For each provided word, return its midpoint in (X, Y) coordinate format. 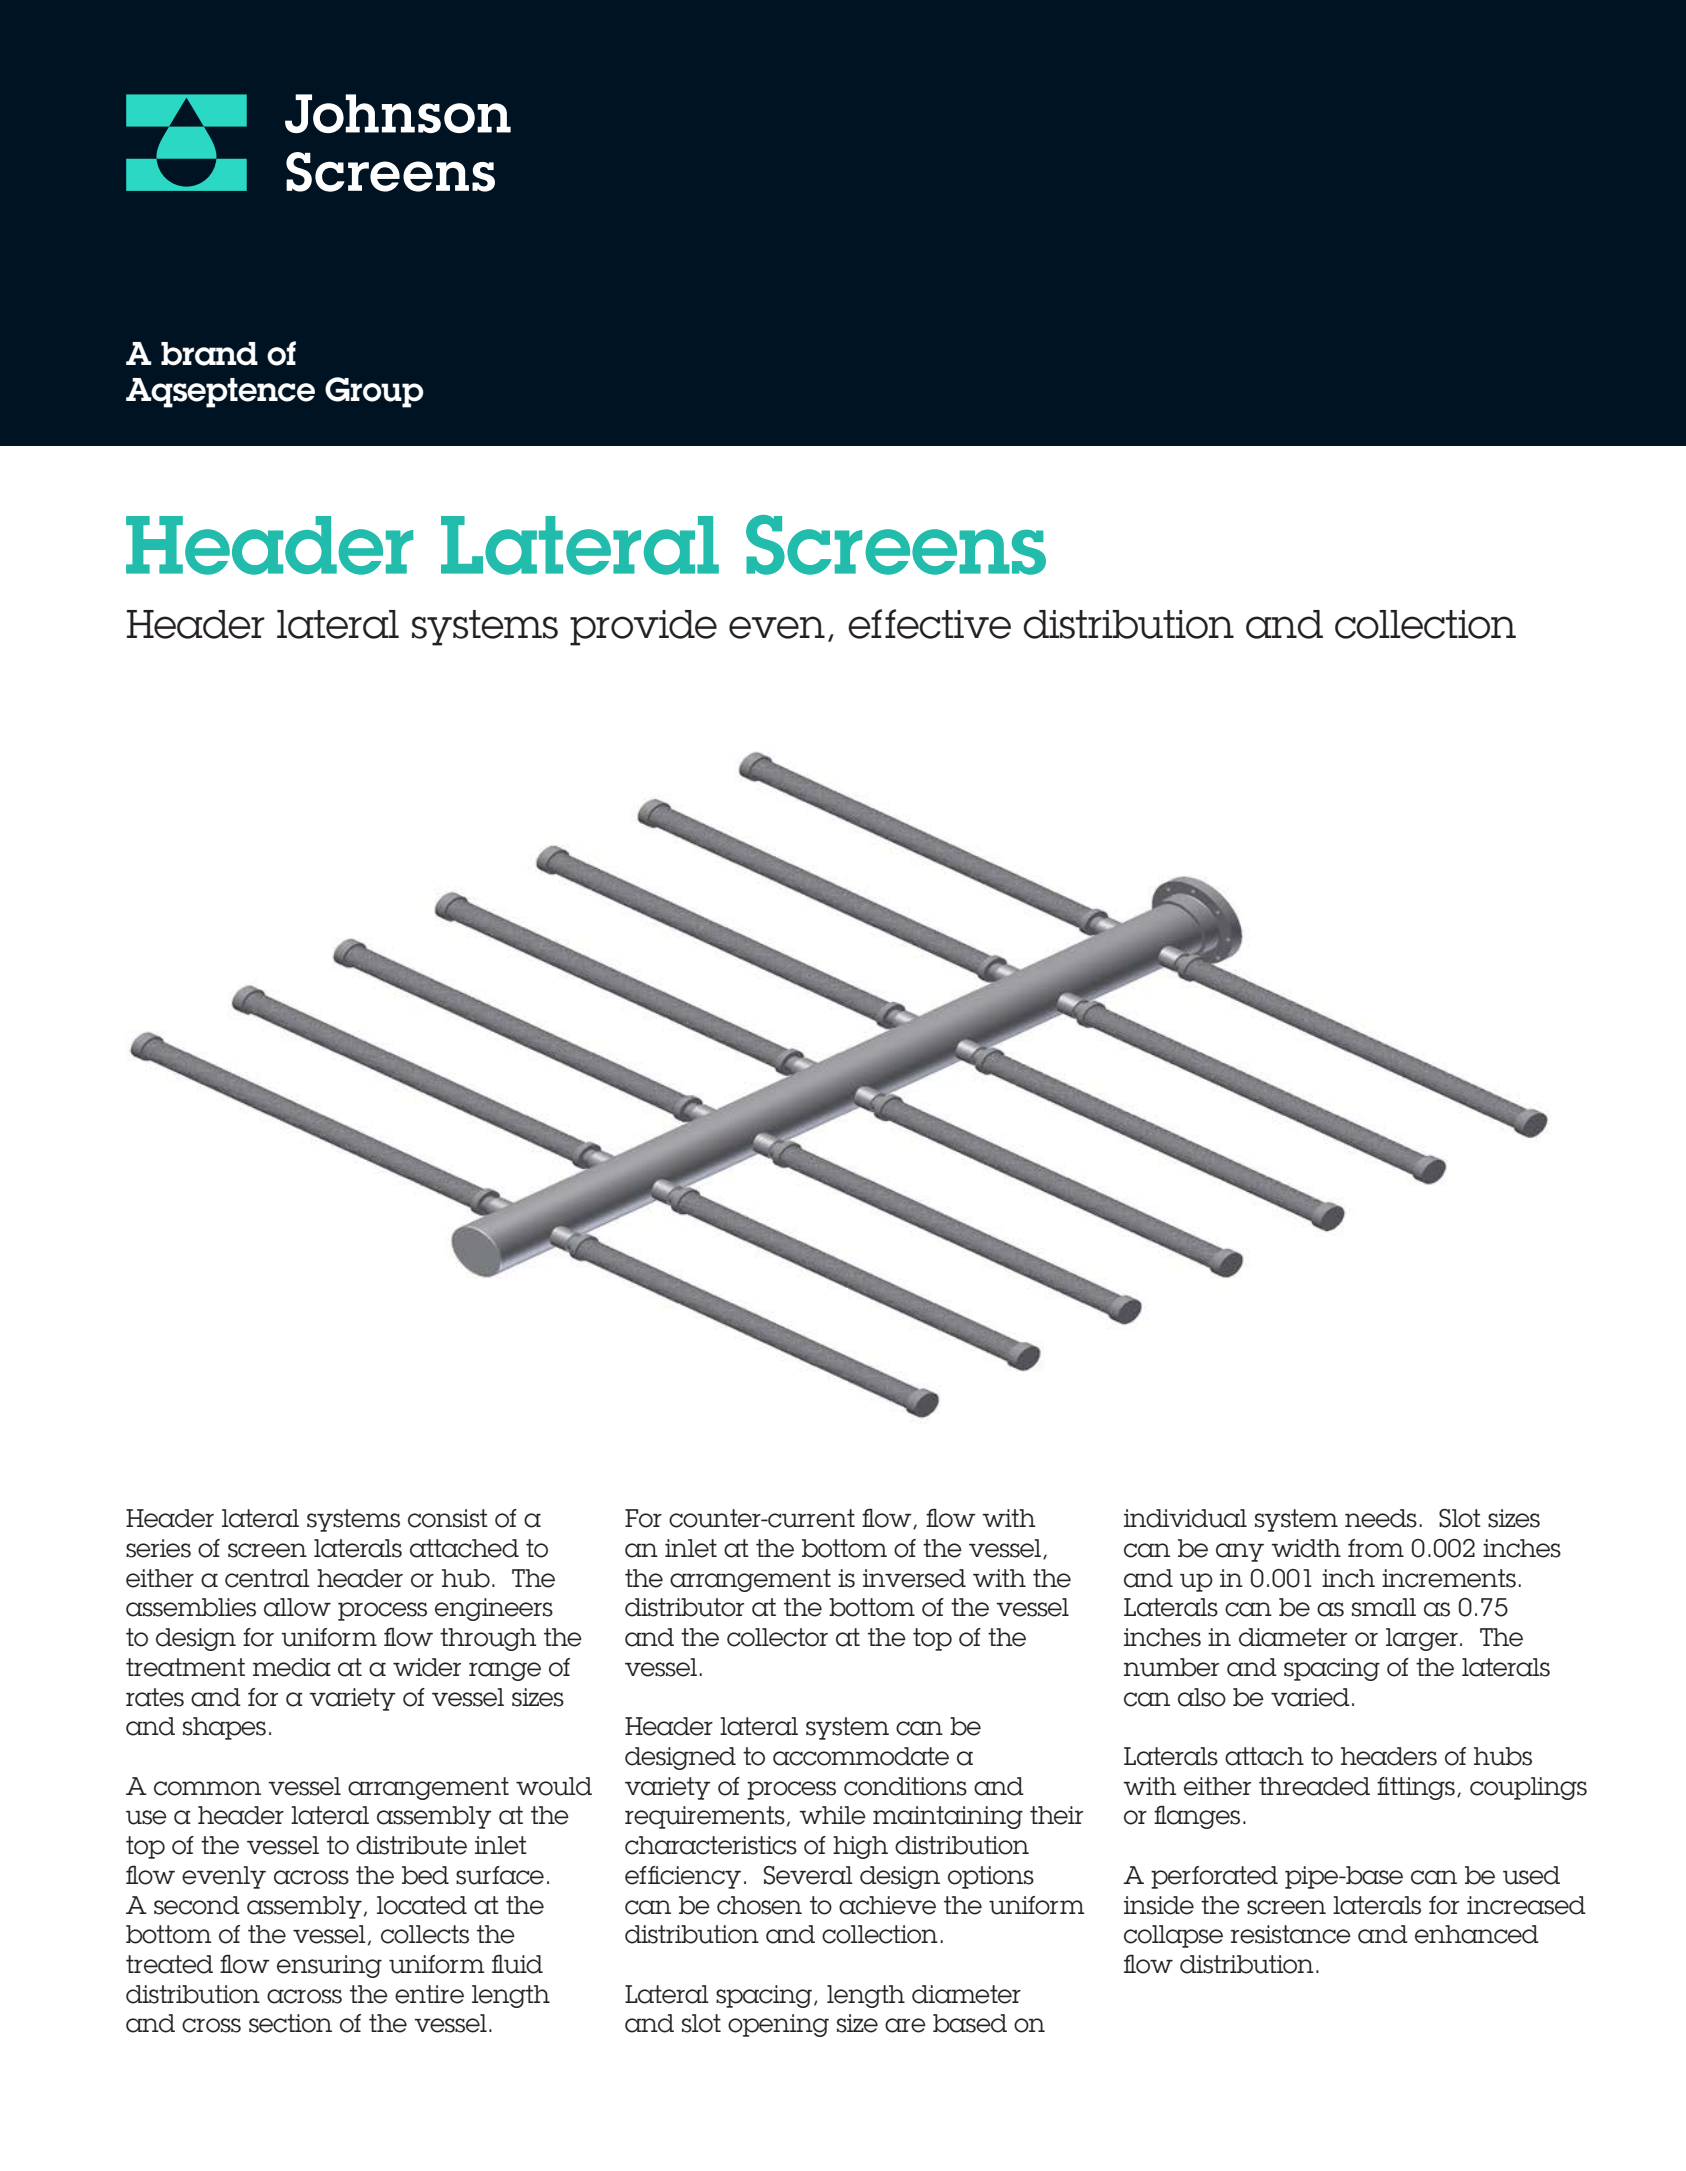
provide (643, 628)
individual (1185, 1518)
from (1376, 1548)
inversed (914, 1578)
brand (209, 354)
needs (1381, 1518)
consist (448, 1518)
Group (374, 392)
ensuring (329, 1966)
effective (929, 624)
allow (297, 1607)
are (905, 2025)
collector (777, 1637)
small (1384, 1607)
